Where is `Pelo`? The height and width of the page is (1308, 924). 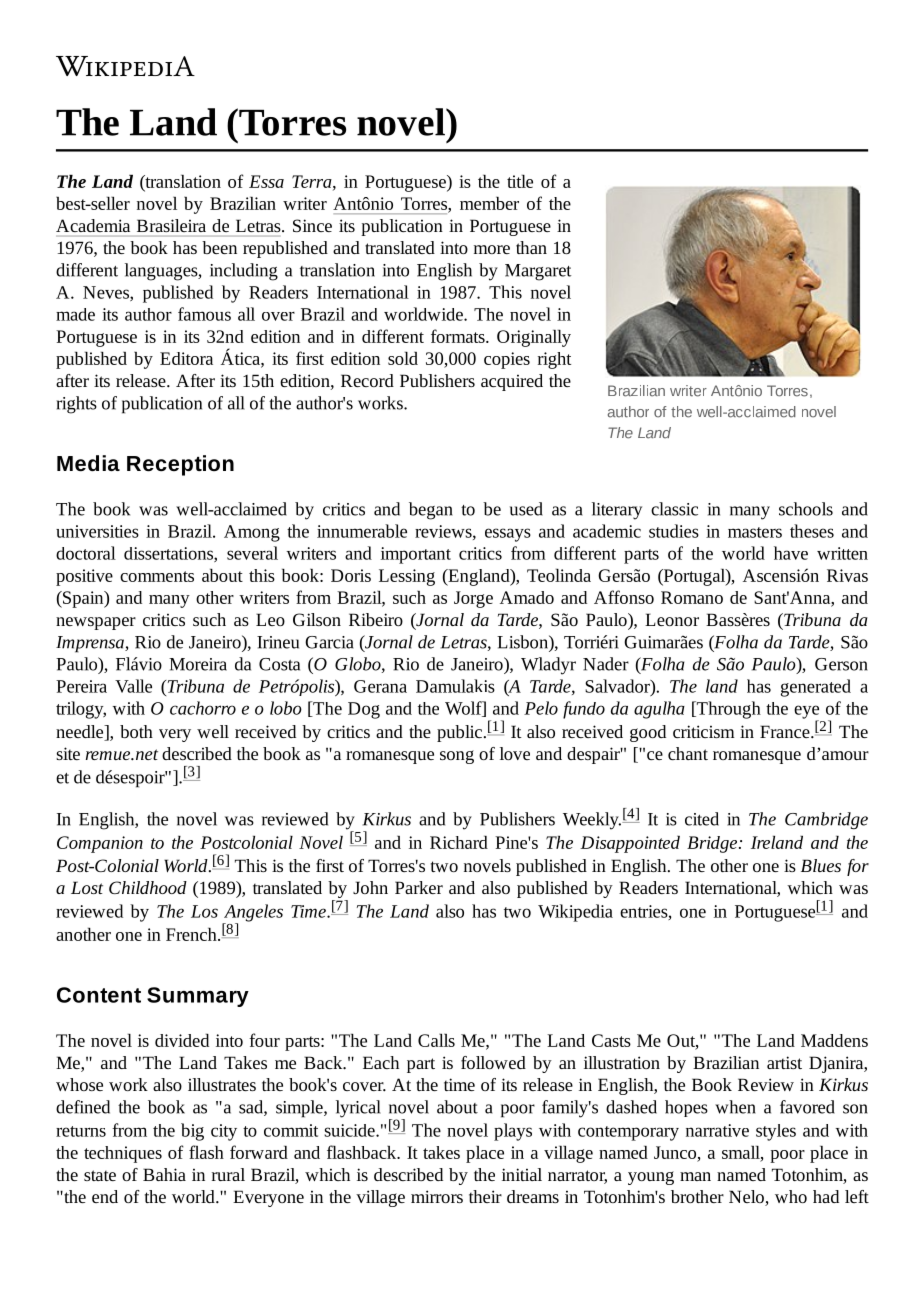 Pelo is located at coordinates (541, 708).
